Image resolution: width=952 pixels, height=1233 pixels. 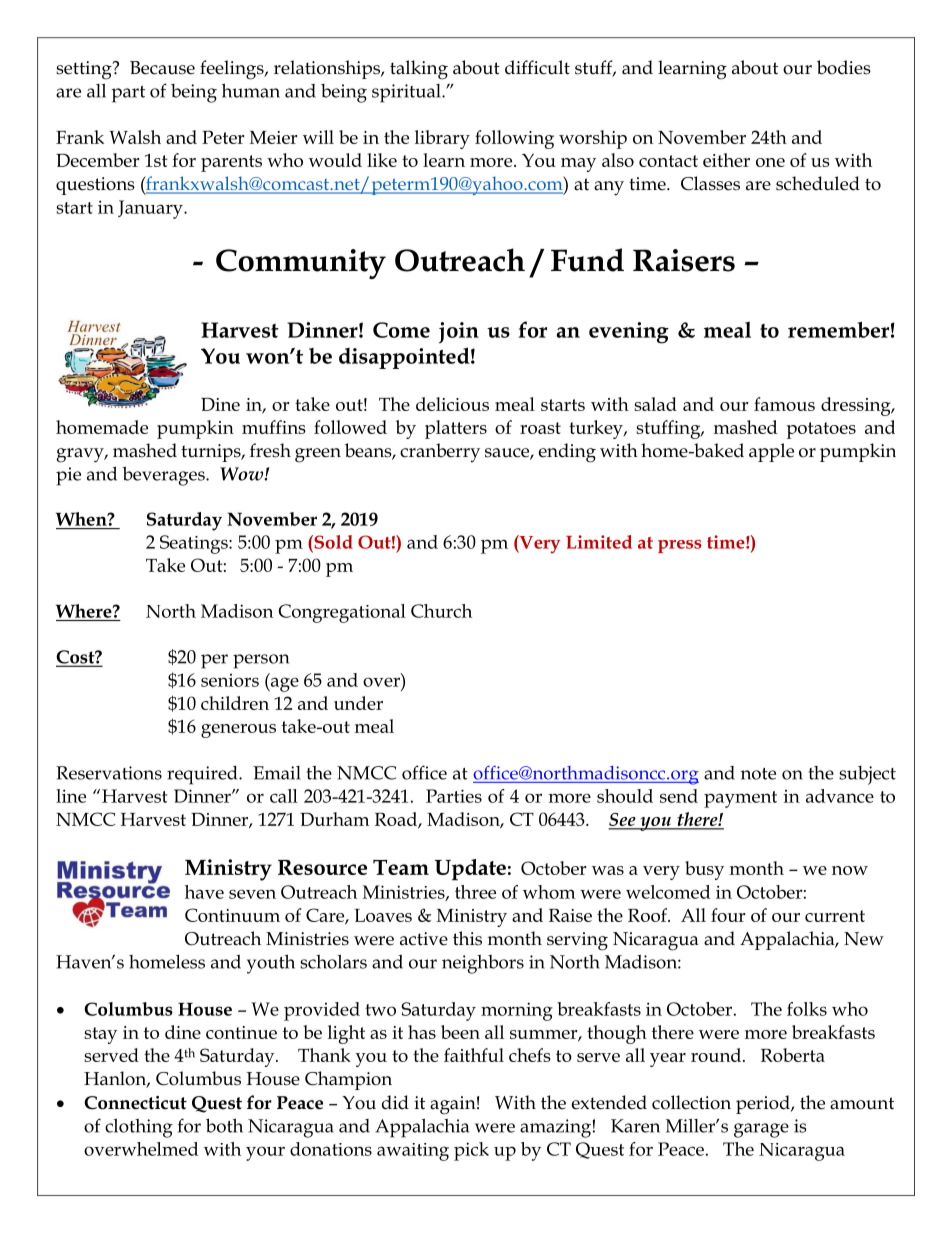 What do you see at coordinates (162, 68) in the document?
I see `Because` at bounding box center [162, 68].
